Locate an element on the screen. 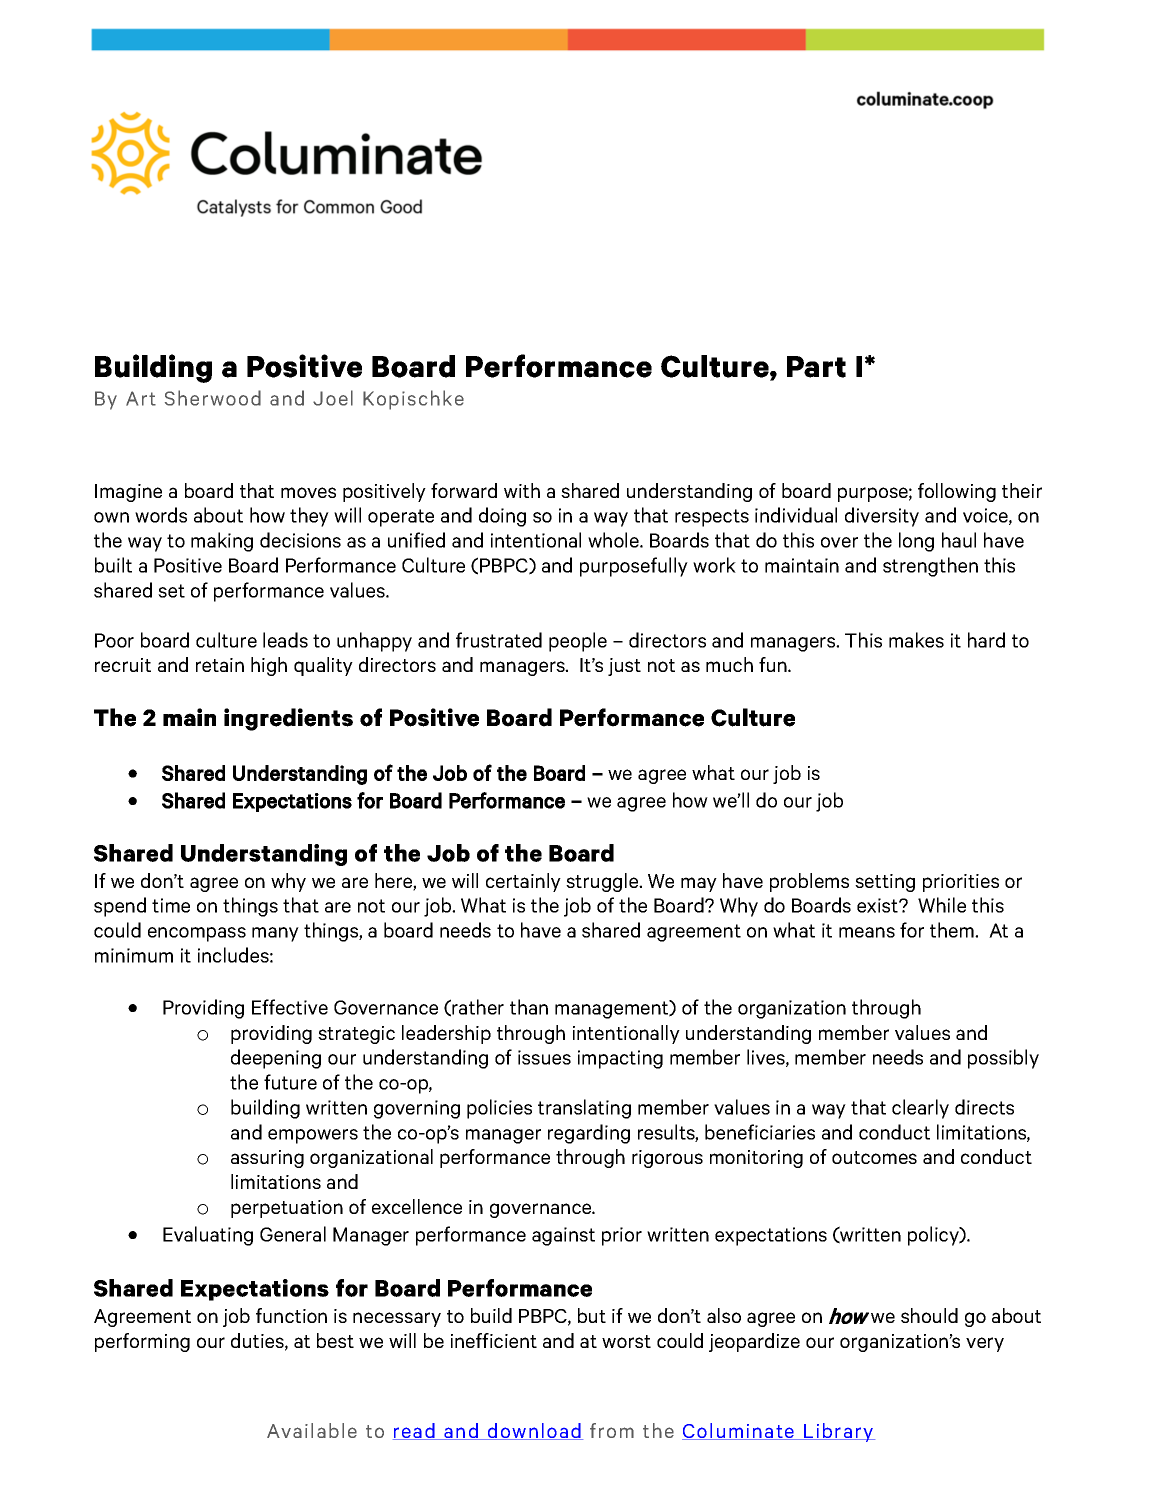 The image size is (1159, 1500). Part is located at coordinates (816, 367).
